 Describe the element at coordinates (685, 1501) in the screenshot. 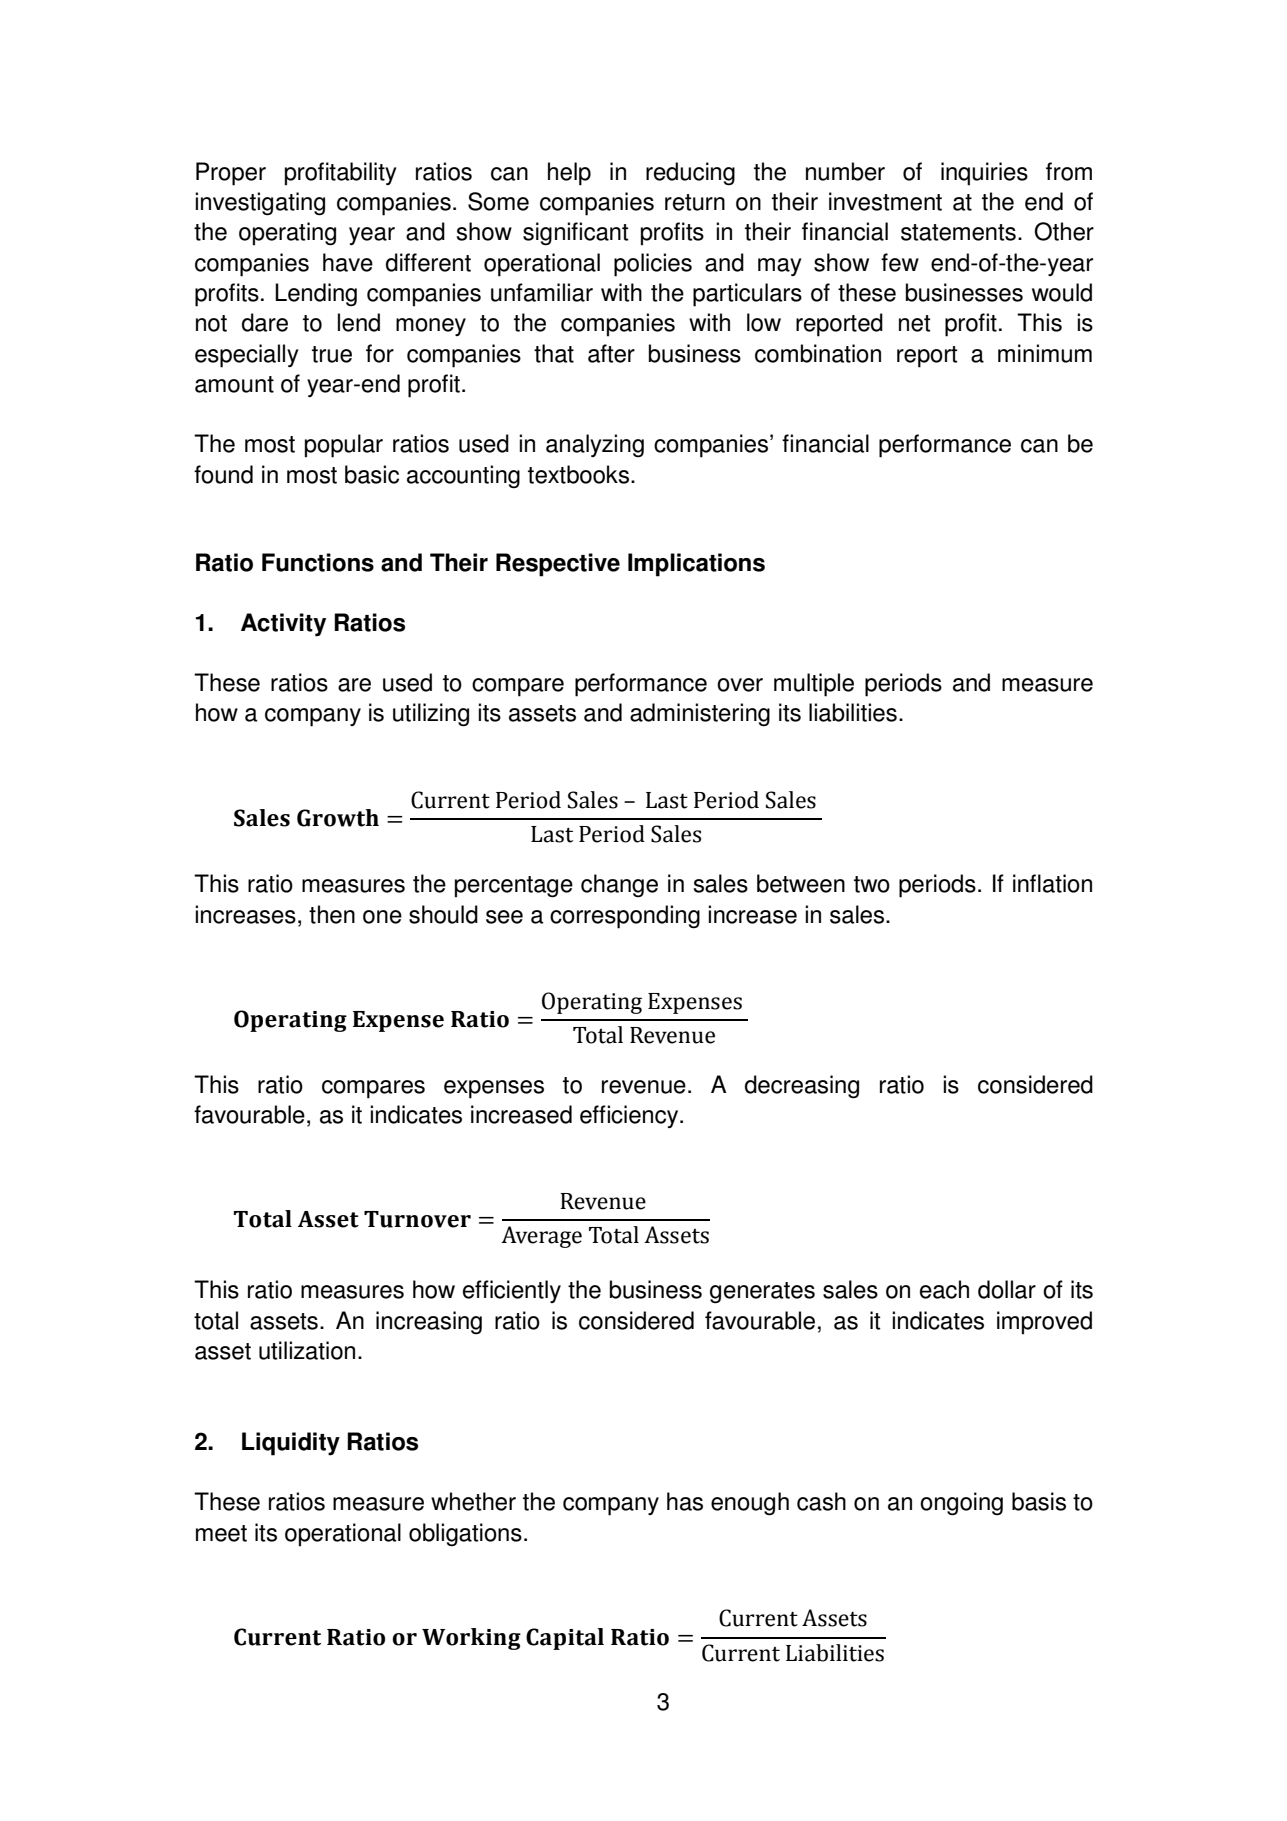

I see `has` at that location.
